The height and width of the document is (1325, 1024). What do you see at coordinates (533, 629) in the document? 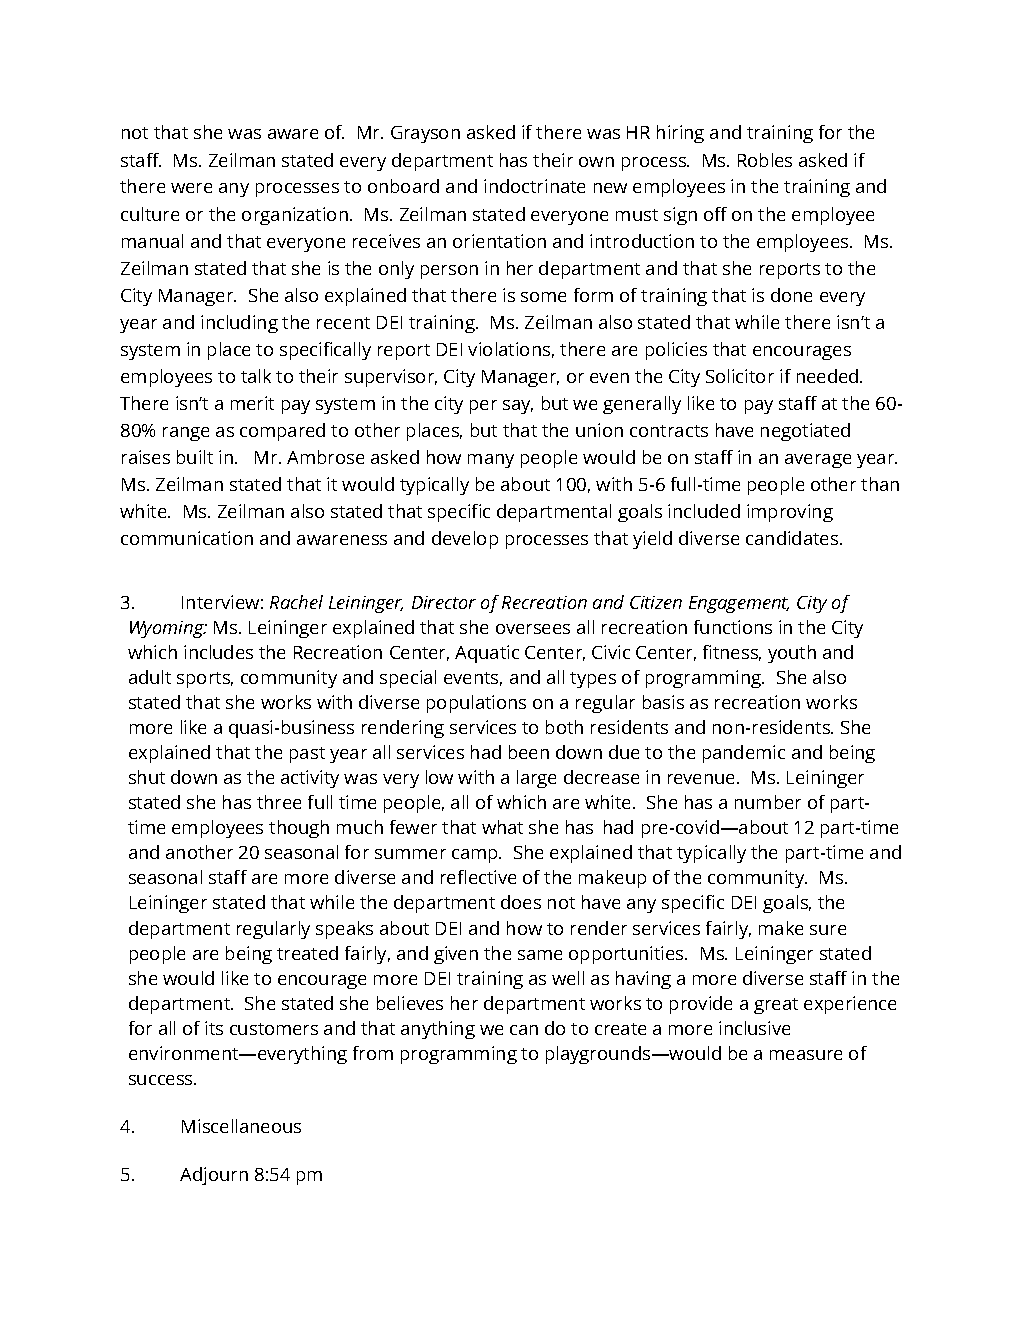
I see `oversees` at bounding box center [533, 629].
